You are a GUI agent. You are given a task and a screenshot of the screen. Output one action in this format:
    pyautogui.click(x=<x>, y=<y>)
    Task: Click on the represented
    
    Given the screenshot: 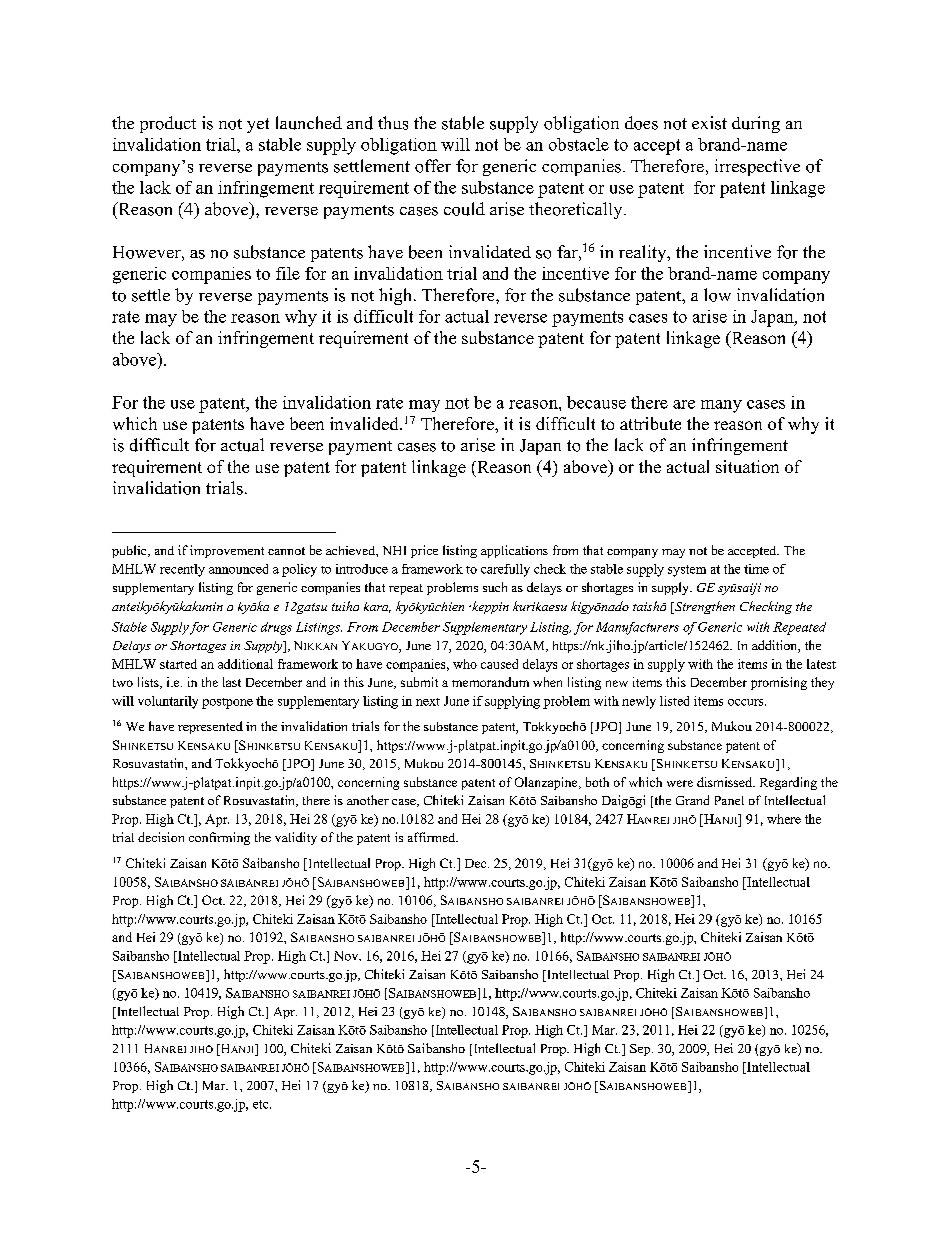 What is the action you would take?
    pyautogui.click(x=210, y=727)
